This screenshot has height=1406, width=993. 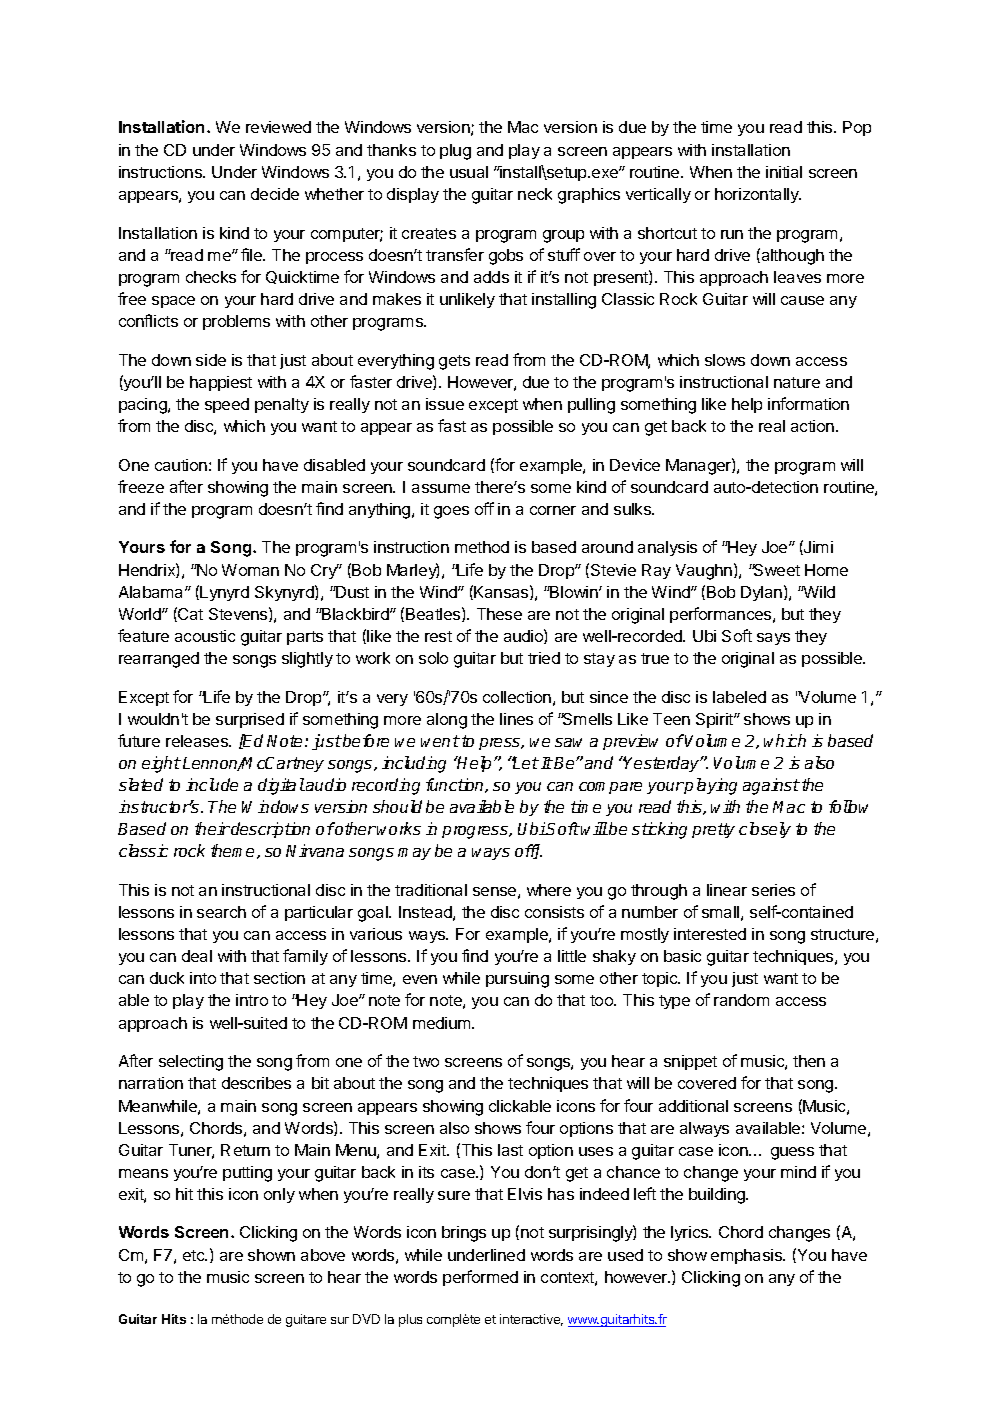 What do you see at coordinates (809, 1061) in the screenshot?
I see `then` at bounding box center [809, 1061].
